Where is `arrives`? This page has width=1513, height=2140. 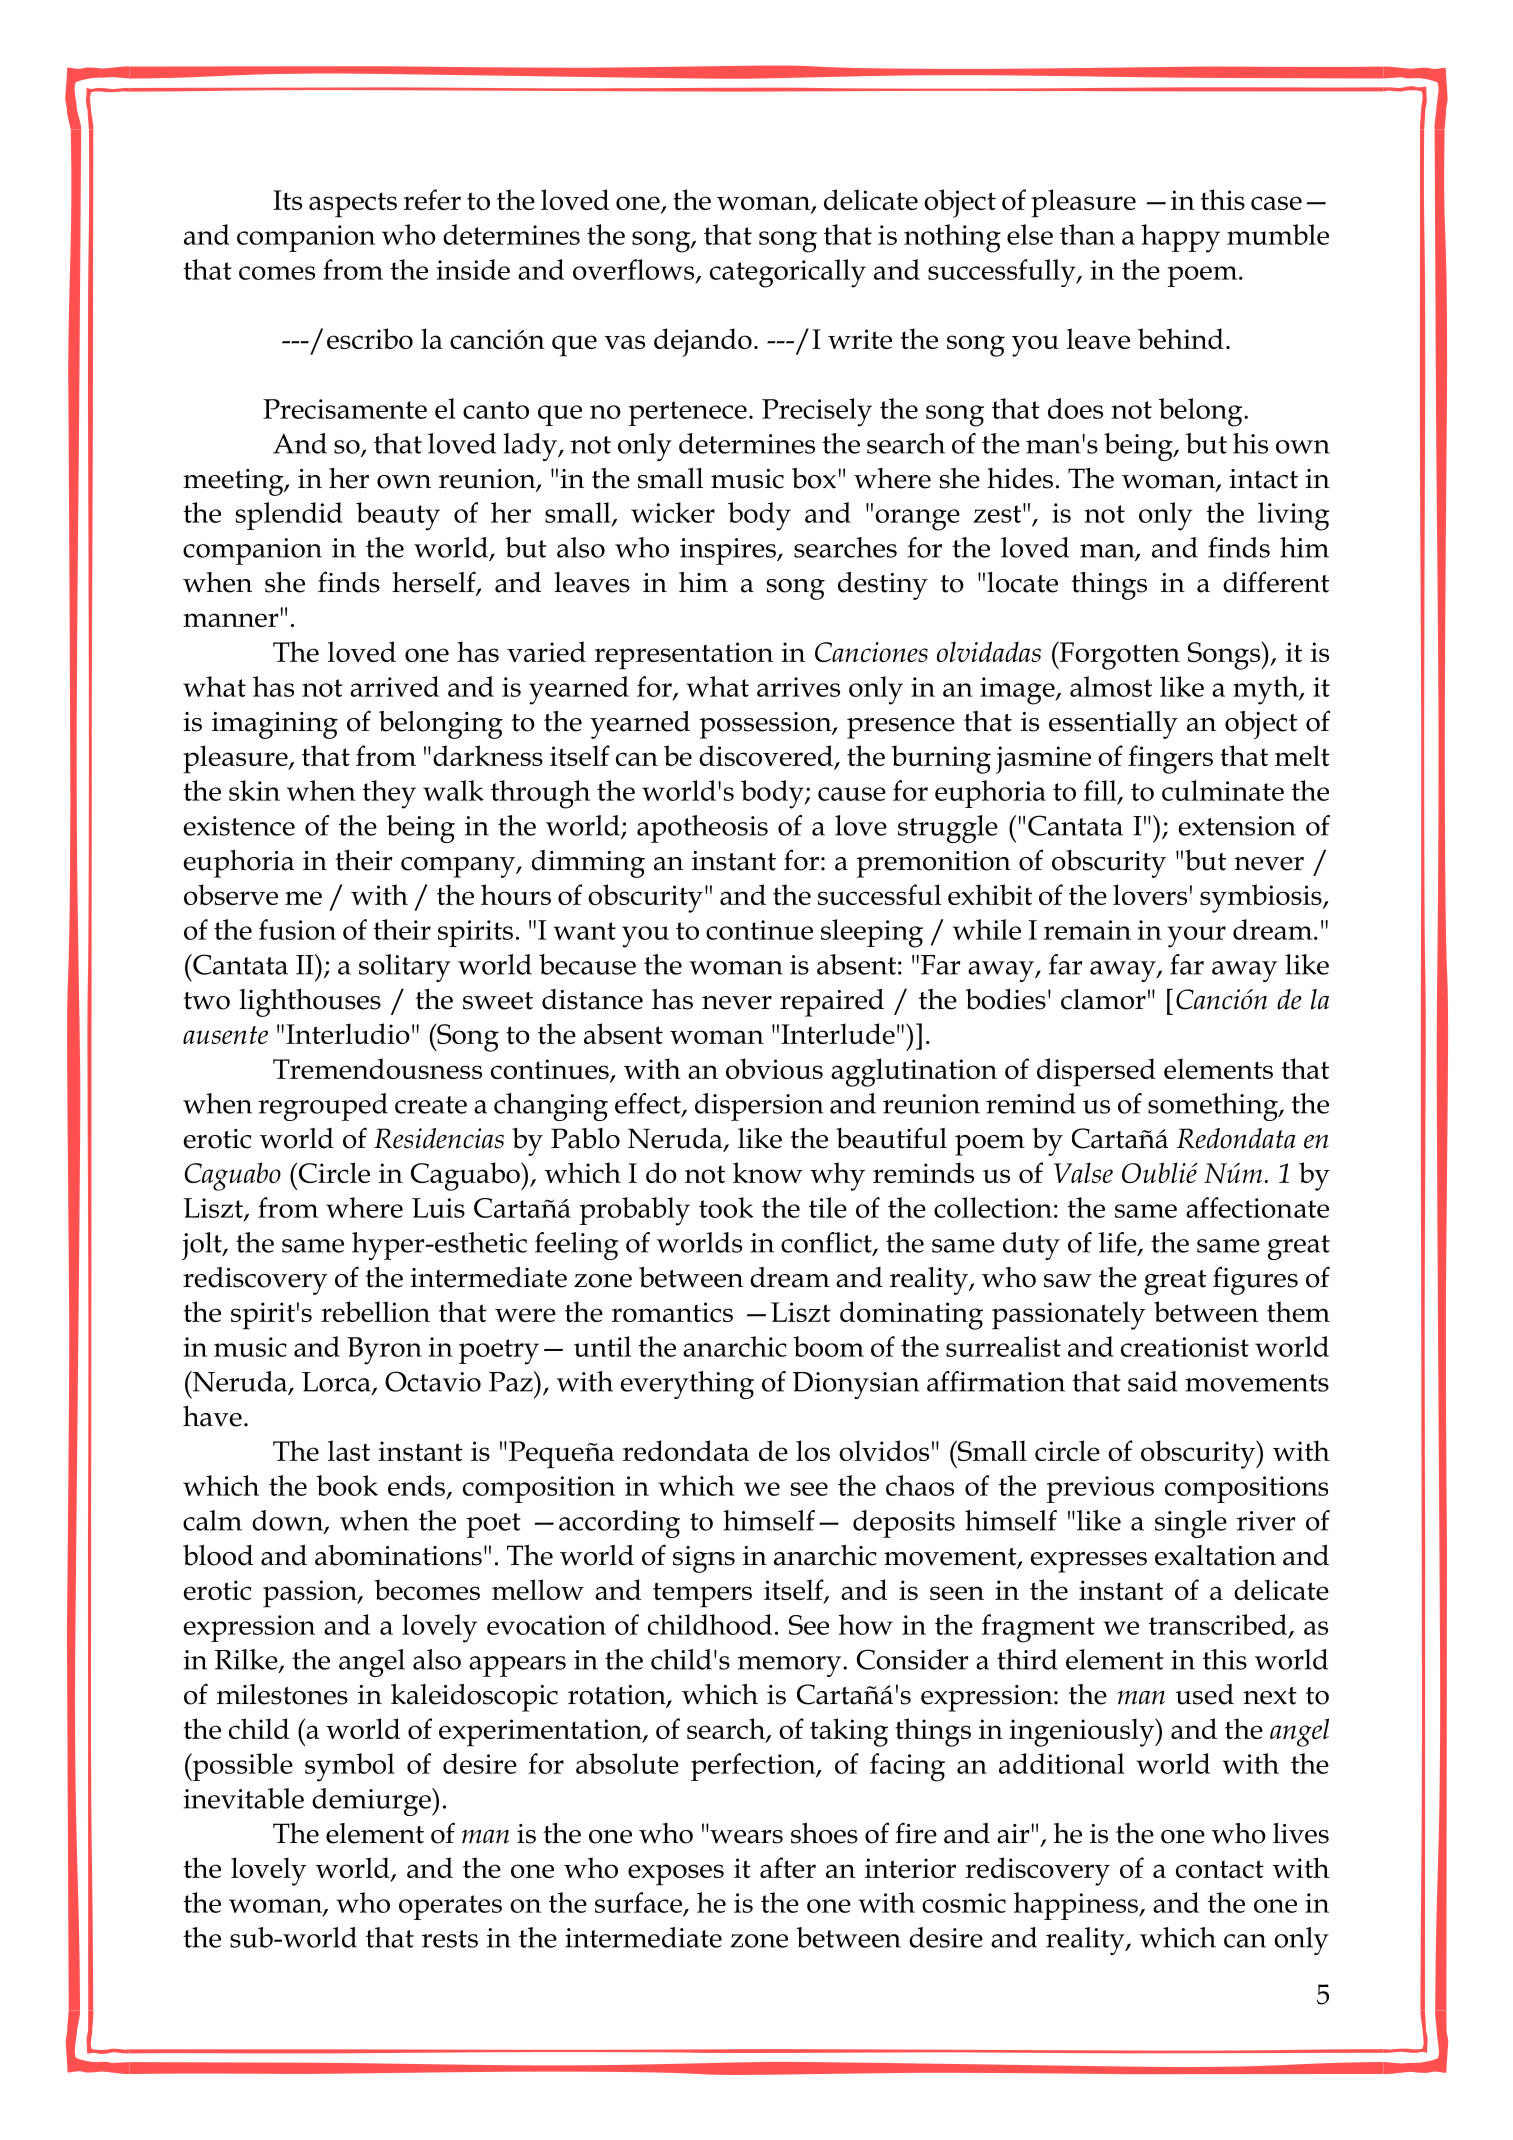 arrives is located at coordinates (798, 687).
